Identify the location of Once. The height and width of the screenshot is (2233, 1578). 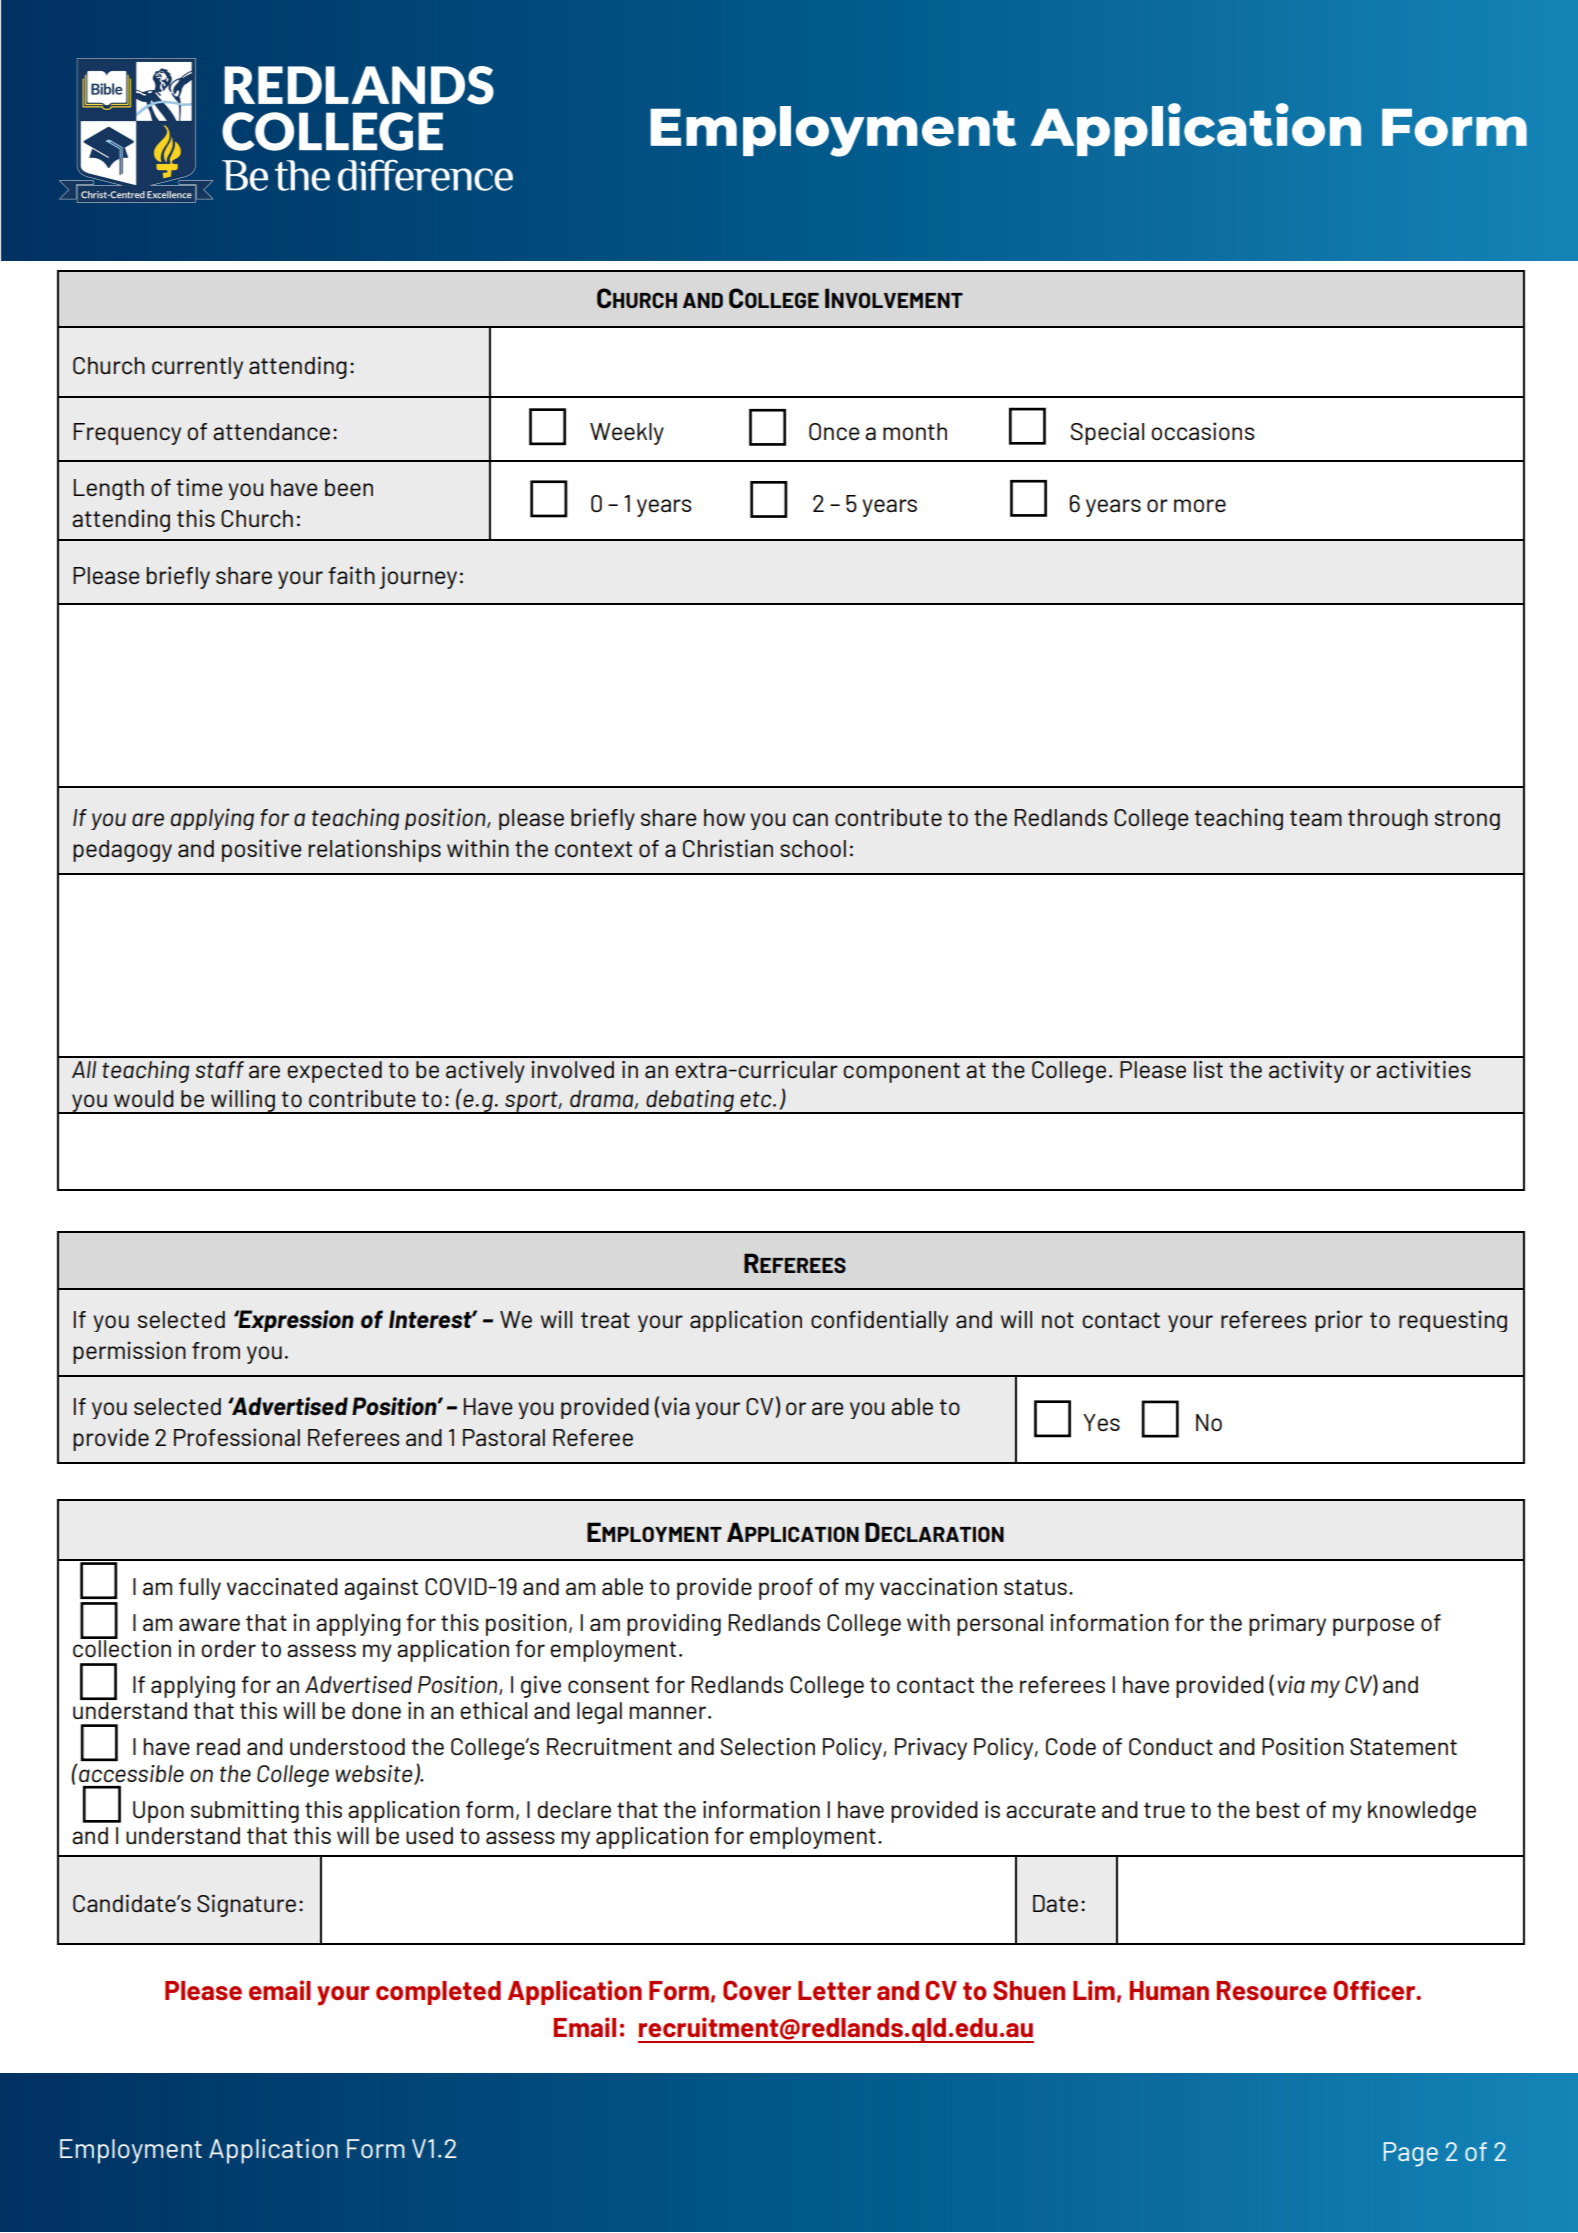
(834, 432).
